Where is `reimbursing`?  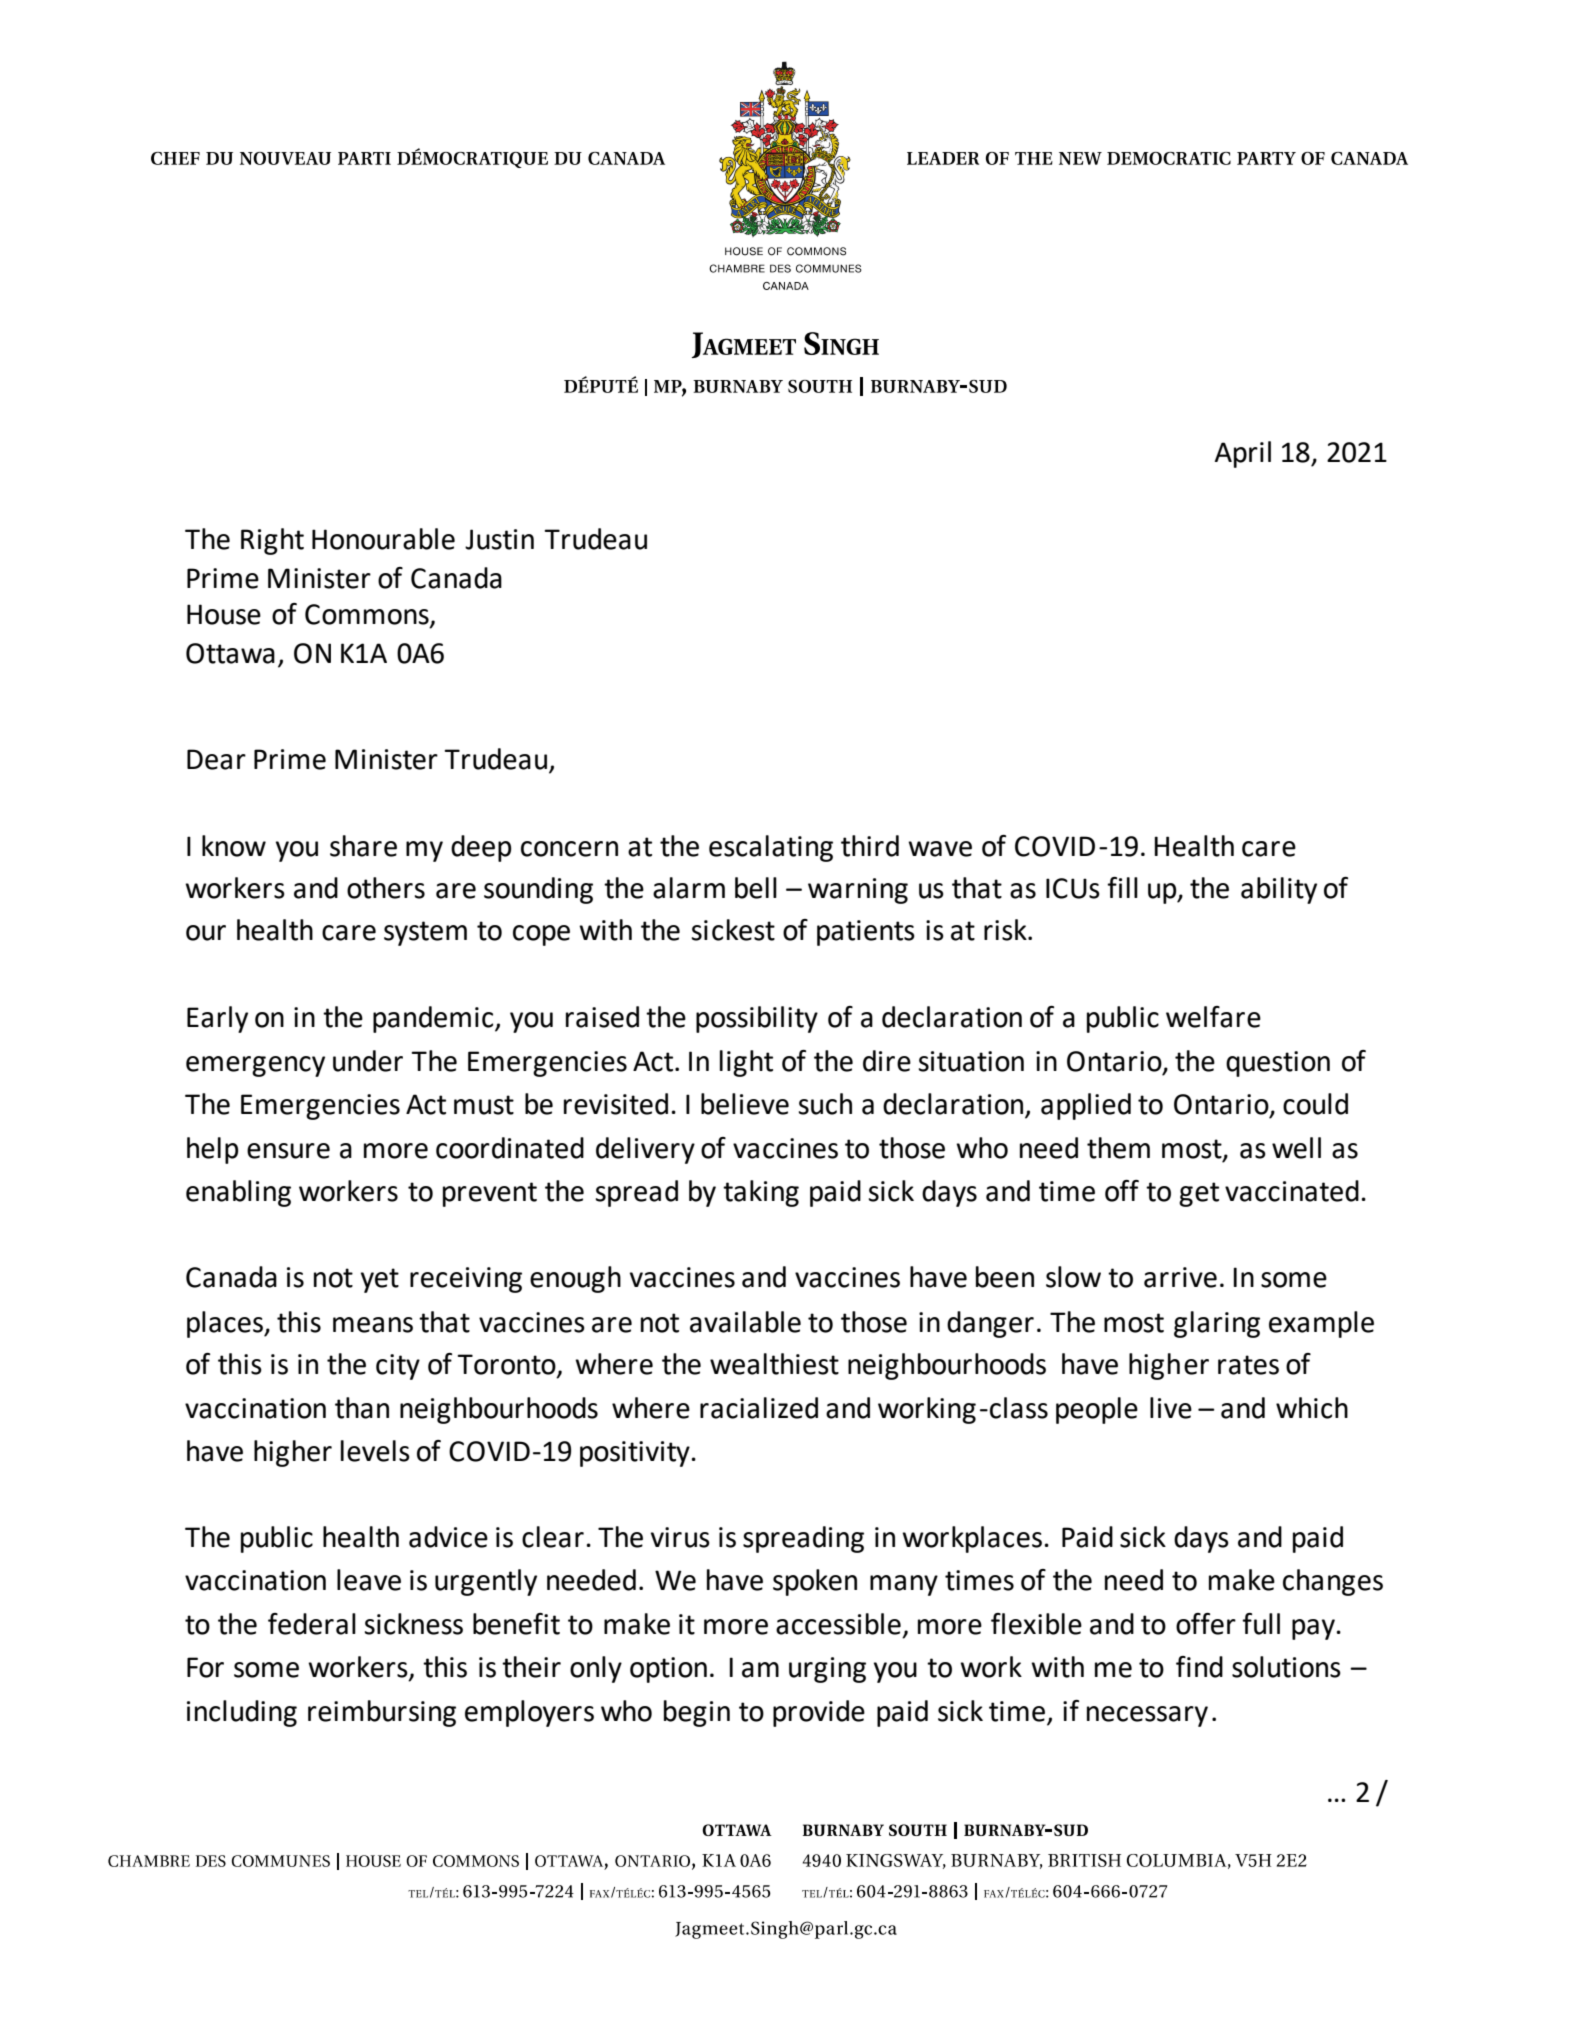
reimbursing is located at coordinates (382, 1713).
